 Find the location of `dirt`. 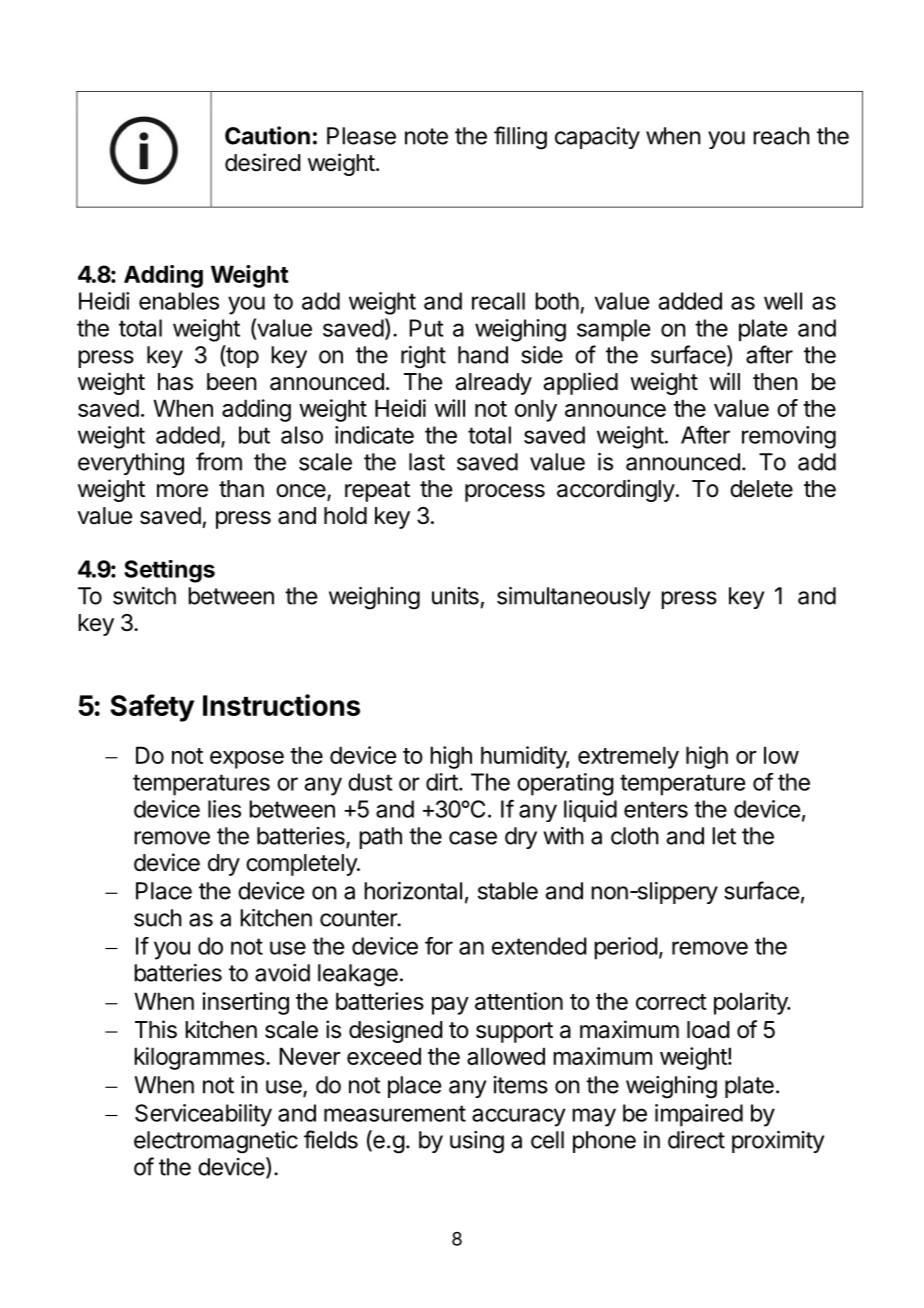

dirt is located at coordinates (443, 782).
